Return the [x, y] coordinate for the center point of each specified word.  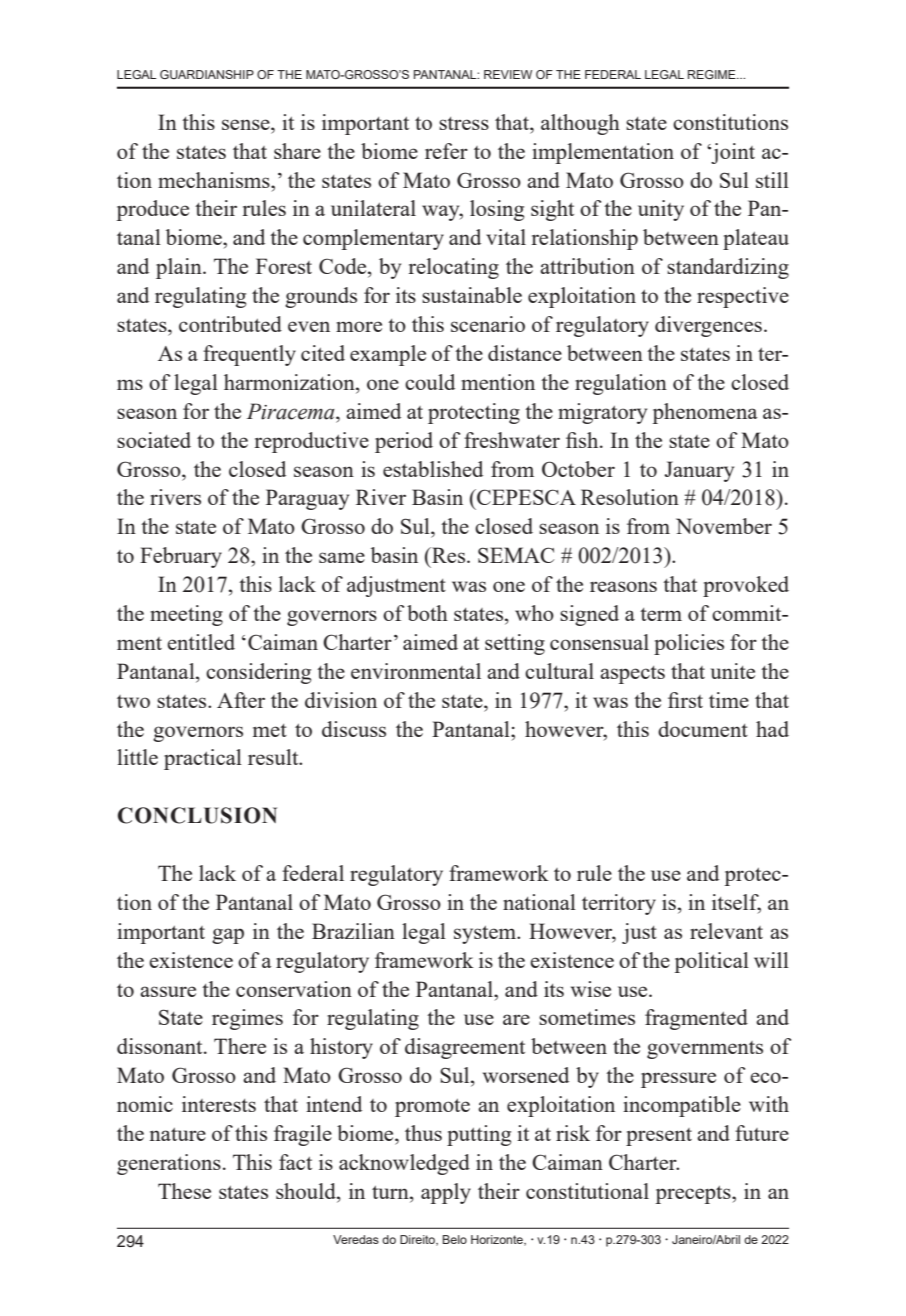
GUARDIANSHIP [207, 74]
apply [446, 1193]
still [772, 180]
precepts [694, 1195]
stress [464, 123]
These [184, 1191]
